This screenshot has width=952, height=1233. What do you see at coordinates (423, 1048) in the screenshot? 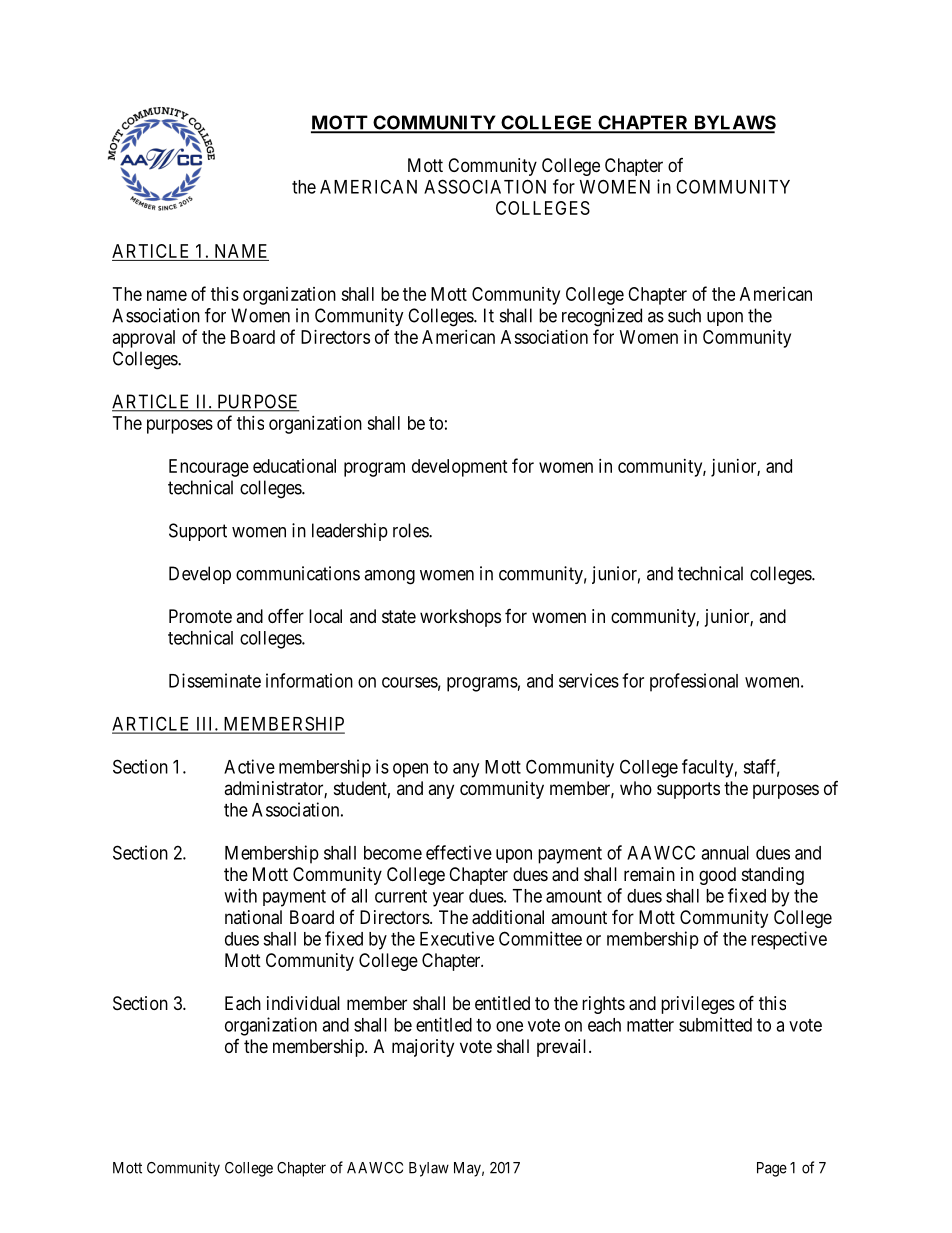
I see `majority` at bounding box center [423, 1048].
